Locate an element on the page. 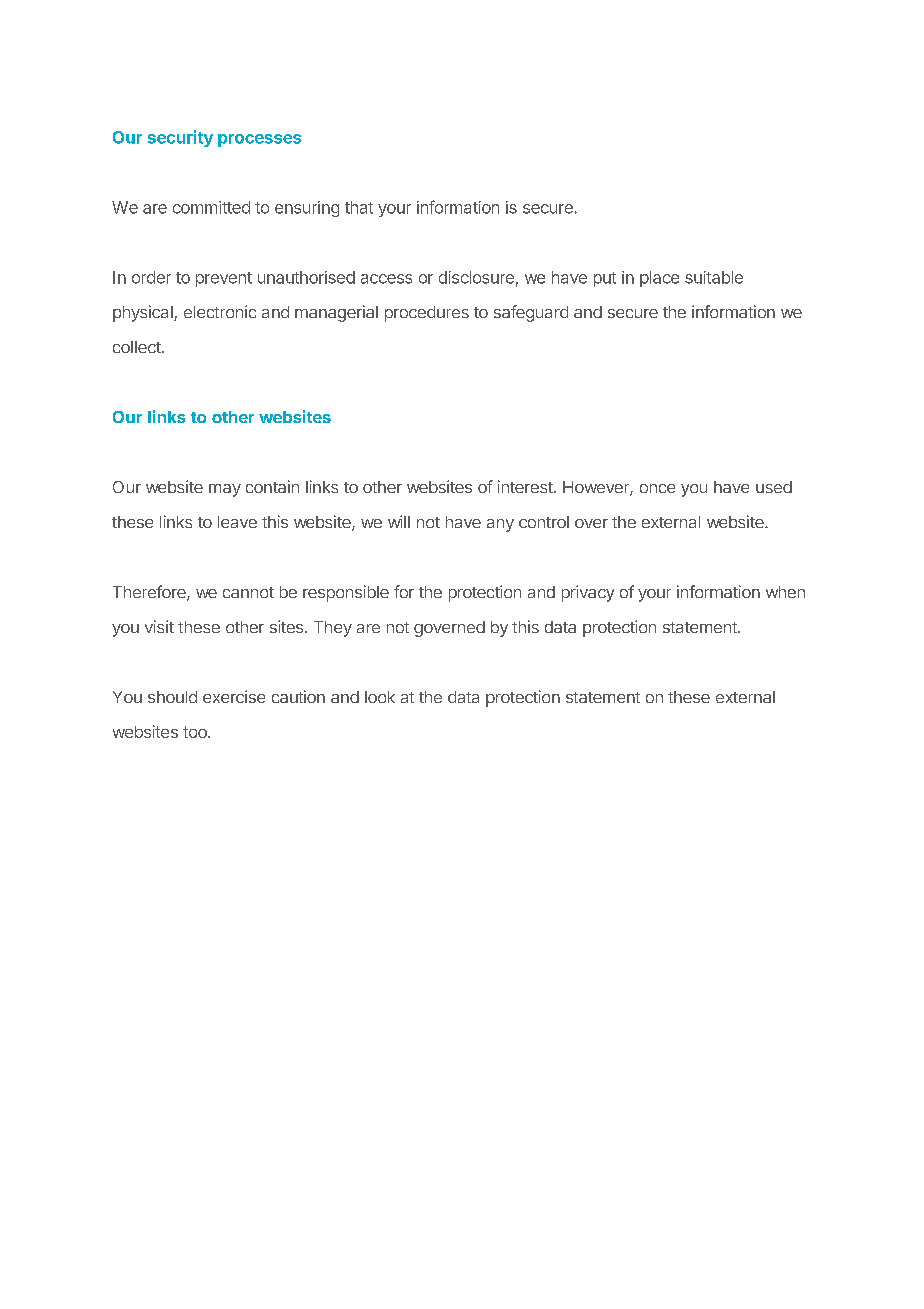  interest is located at coordinates (526, 486).
